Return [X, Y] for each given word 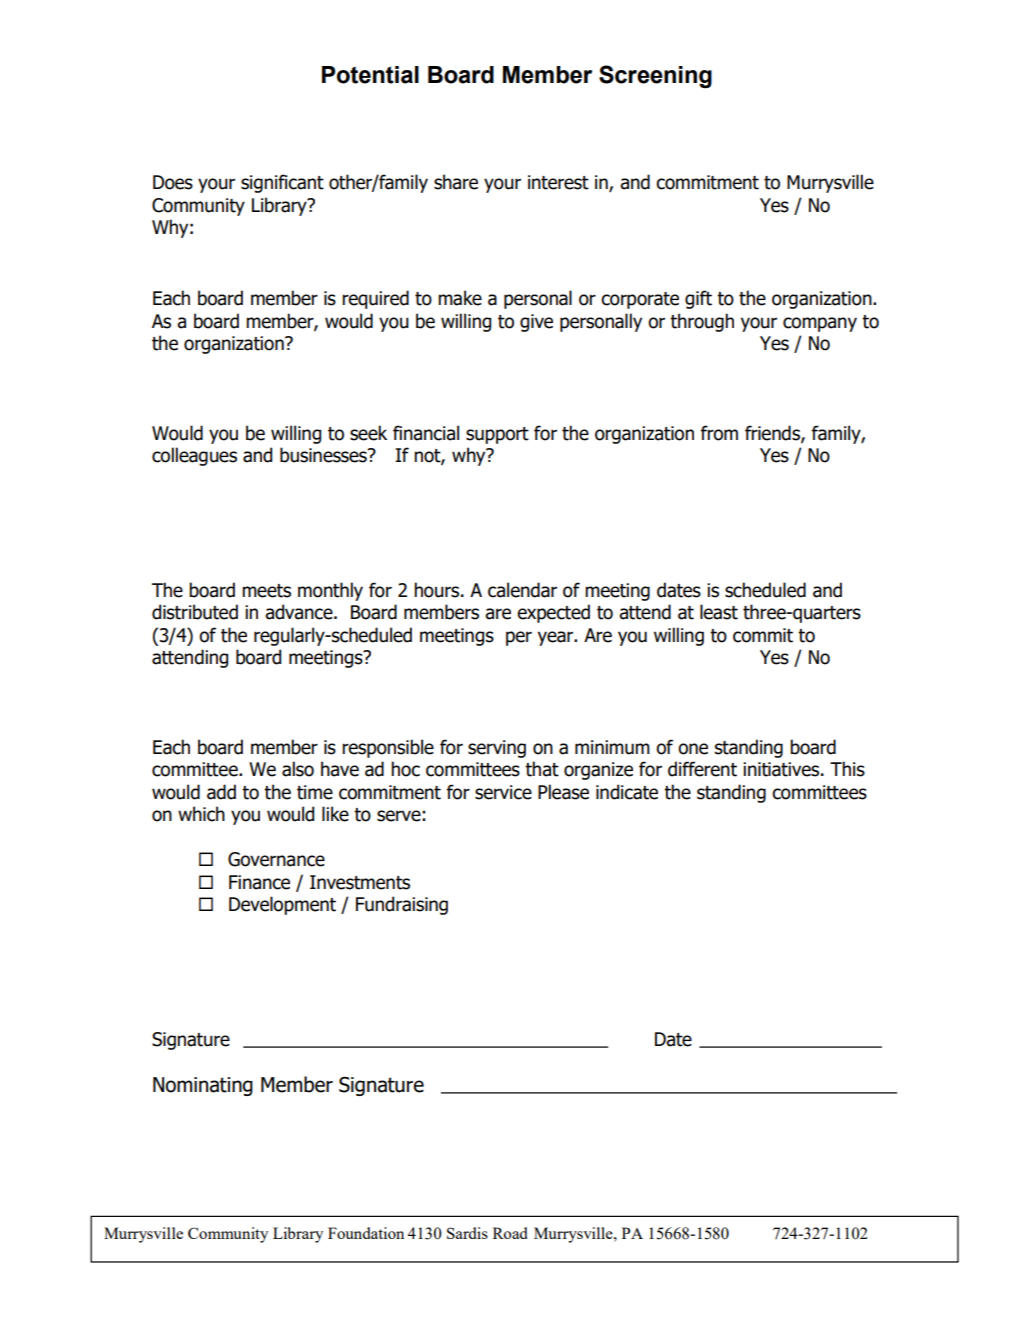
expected [553, 613]
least [719, 612]
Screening [655, 77]
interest [558, 182]
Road [510, 1233]
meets [266, 591]
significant [282, 183]
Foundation [366, 1233]
